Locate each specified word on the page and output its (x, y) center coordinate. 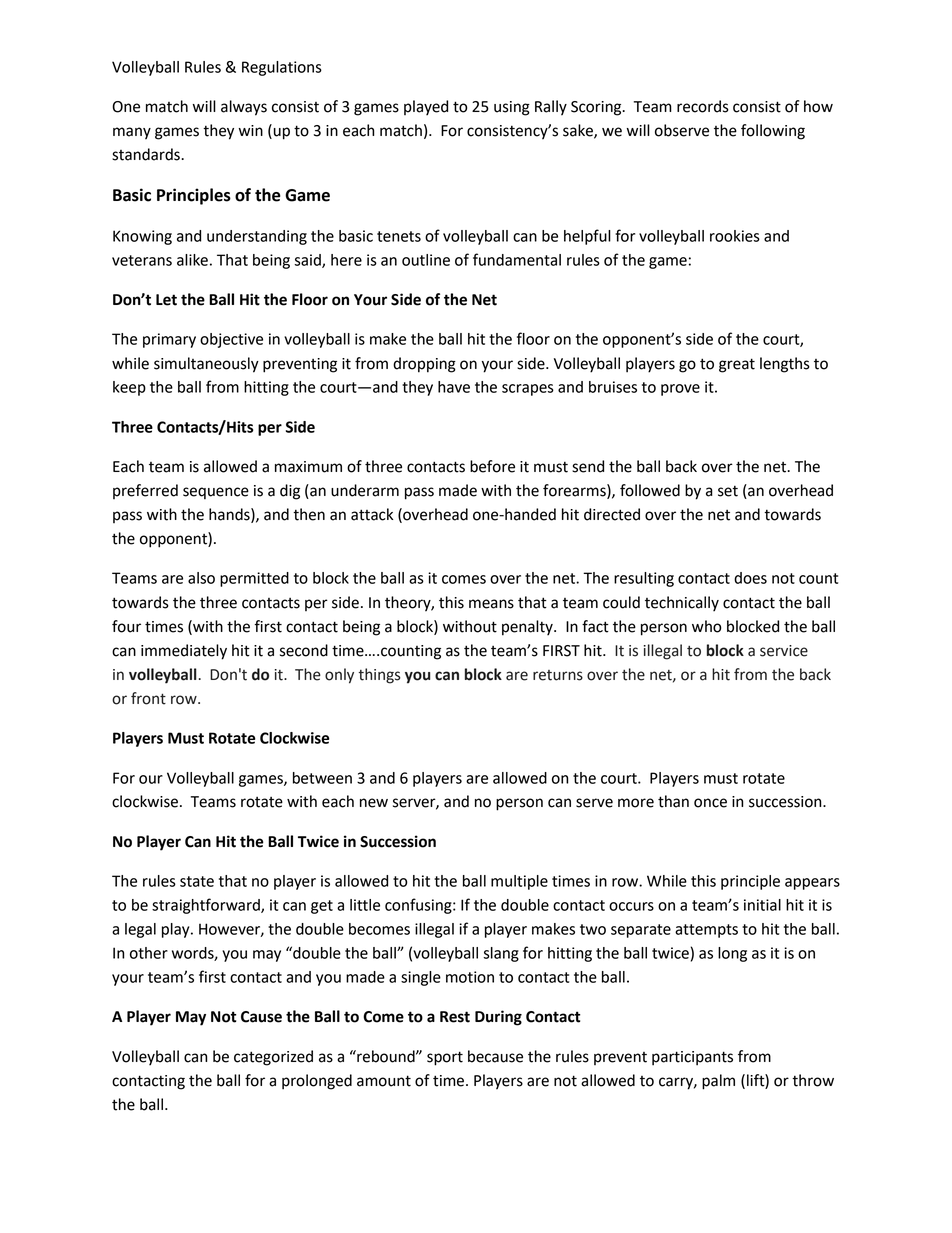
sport (445, 1058)
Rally (551, 108)
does (750, 578)
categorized (273, 1058)
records (703, 106)
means (491, 604)
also (201, 578)
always (244, 108)
